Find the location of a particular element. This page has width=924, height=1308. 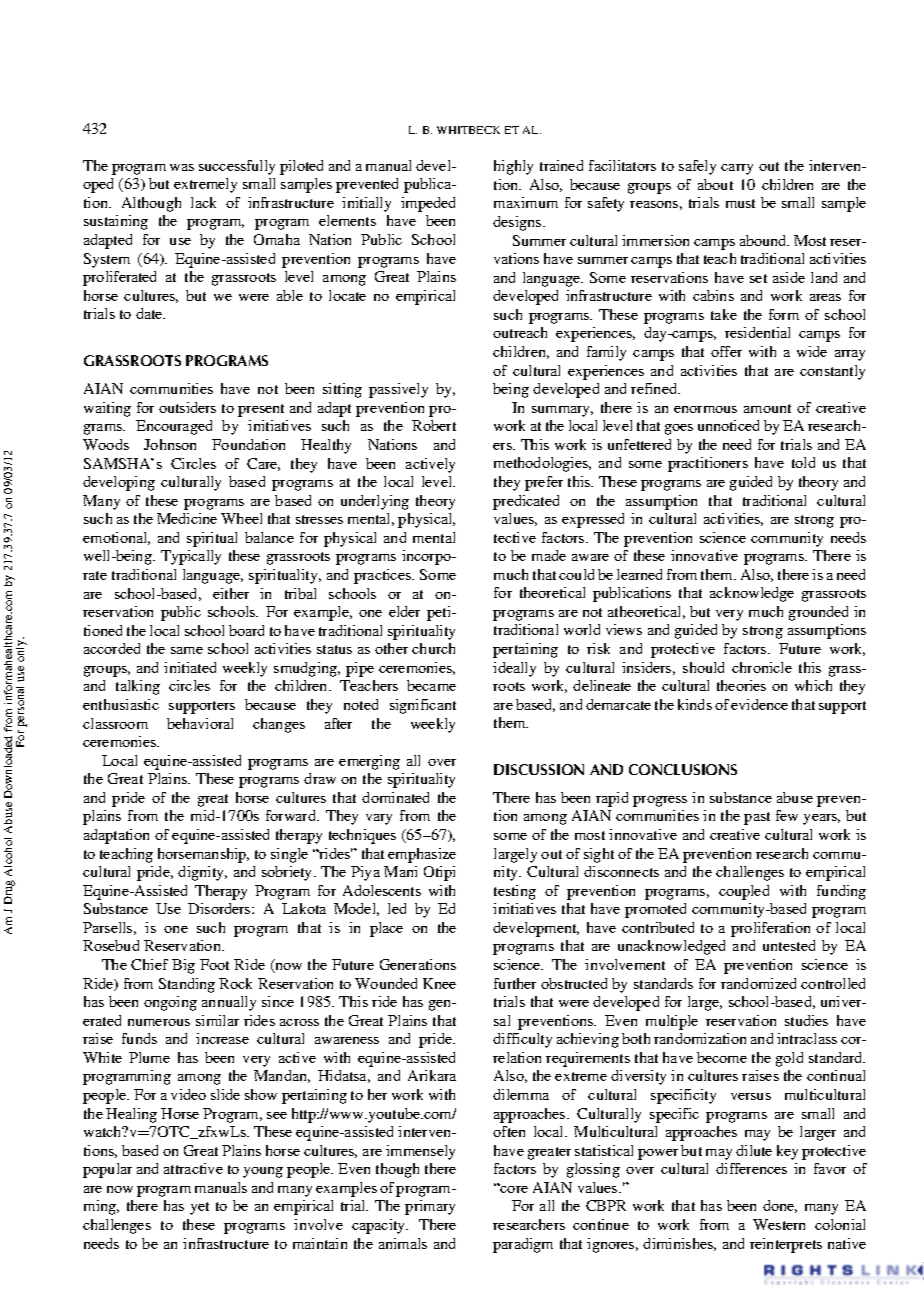

yet is located at coordinates (199, 1208).
